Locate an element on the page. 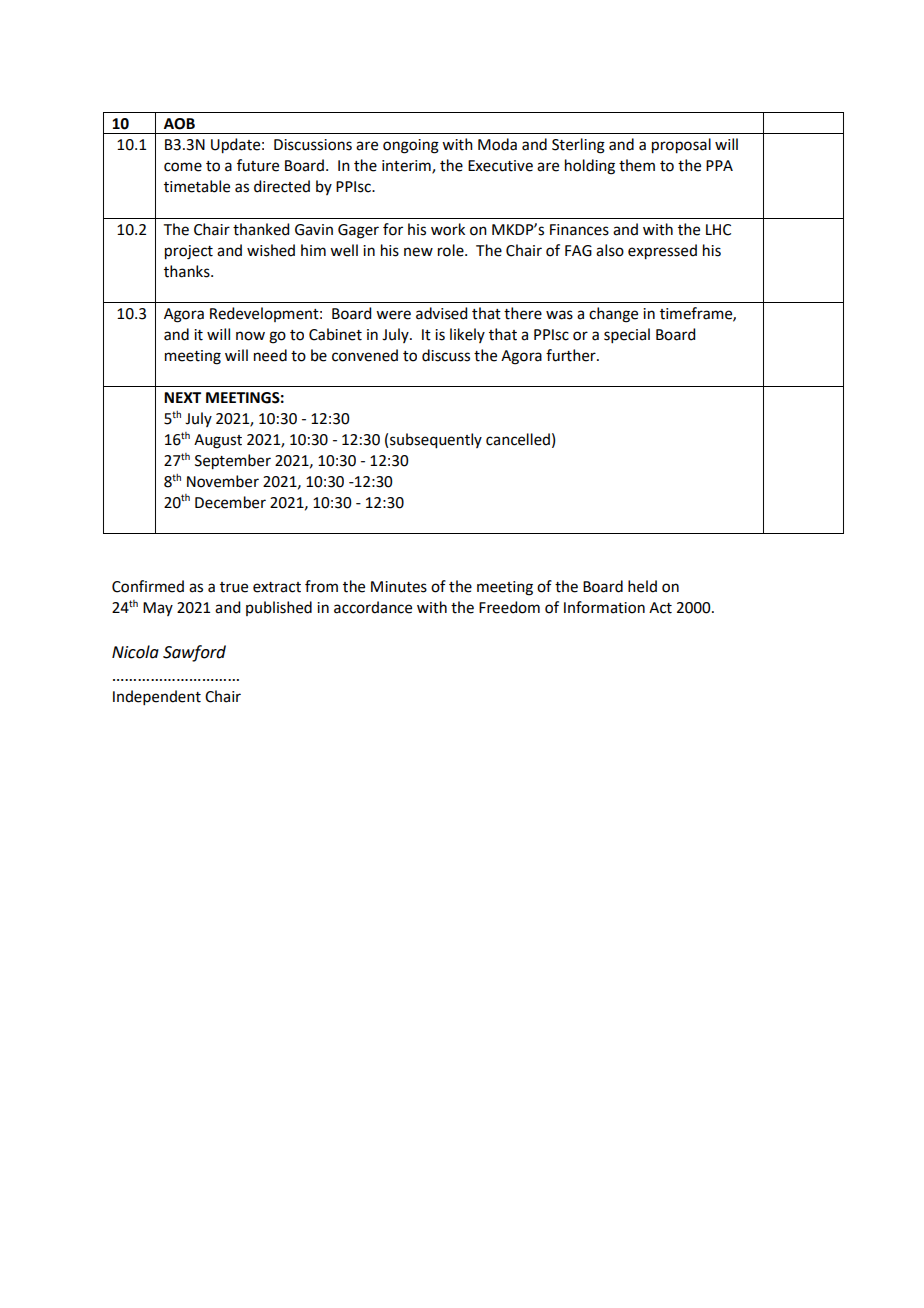 This document has width=924, height=1308. now is located at coordinates (250, 336).
